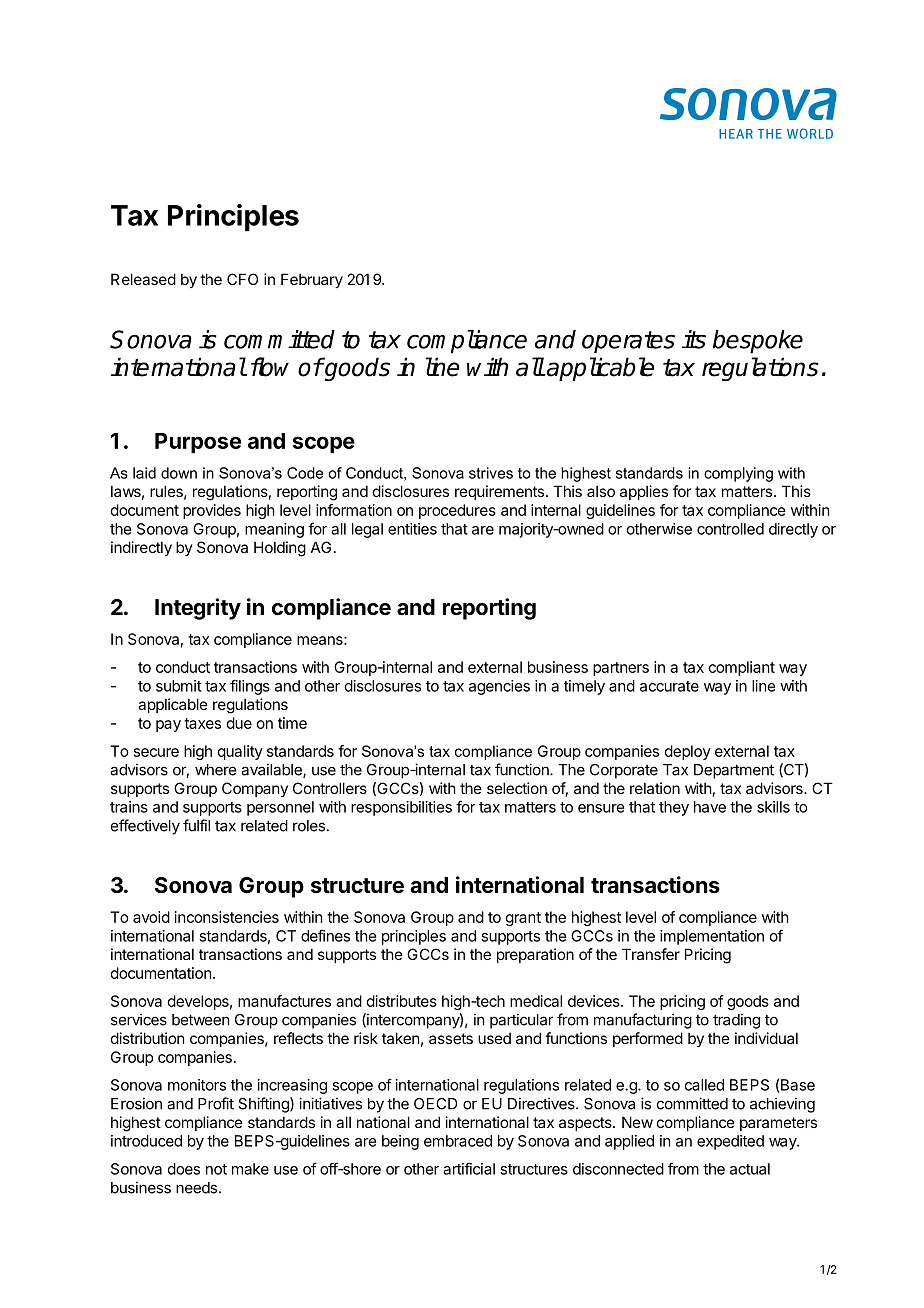  I want to click on not, so click(216, 1169).
